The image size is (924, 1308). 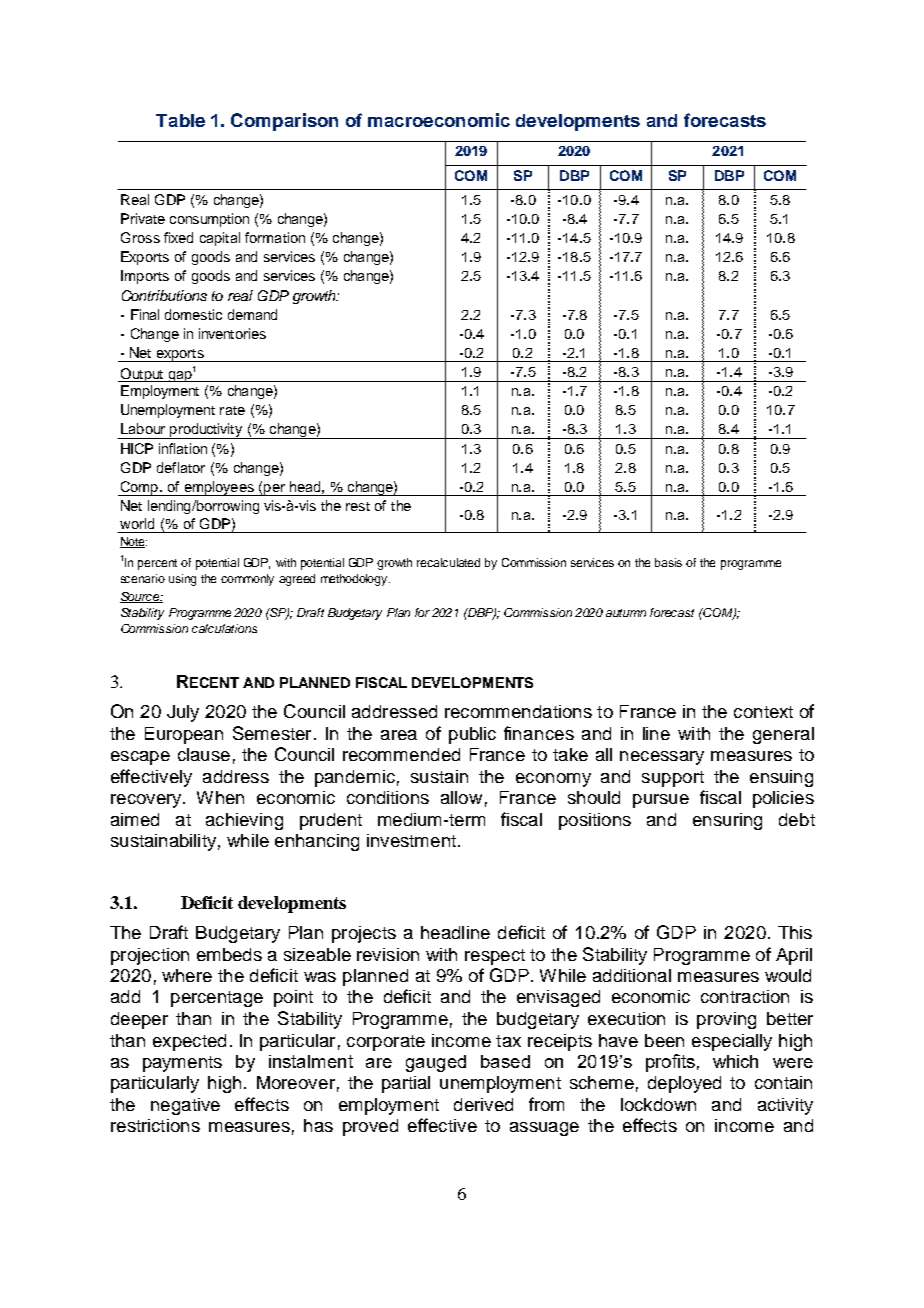 What do you see at coordinates (224, 628) in the screenshot?
I see `calculations` at bounding box center [224, 628].
